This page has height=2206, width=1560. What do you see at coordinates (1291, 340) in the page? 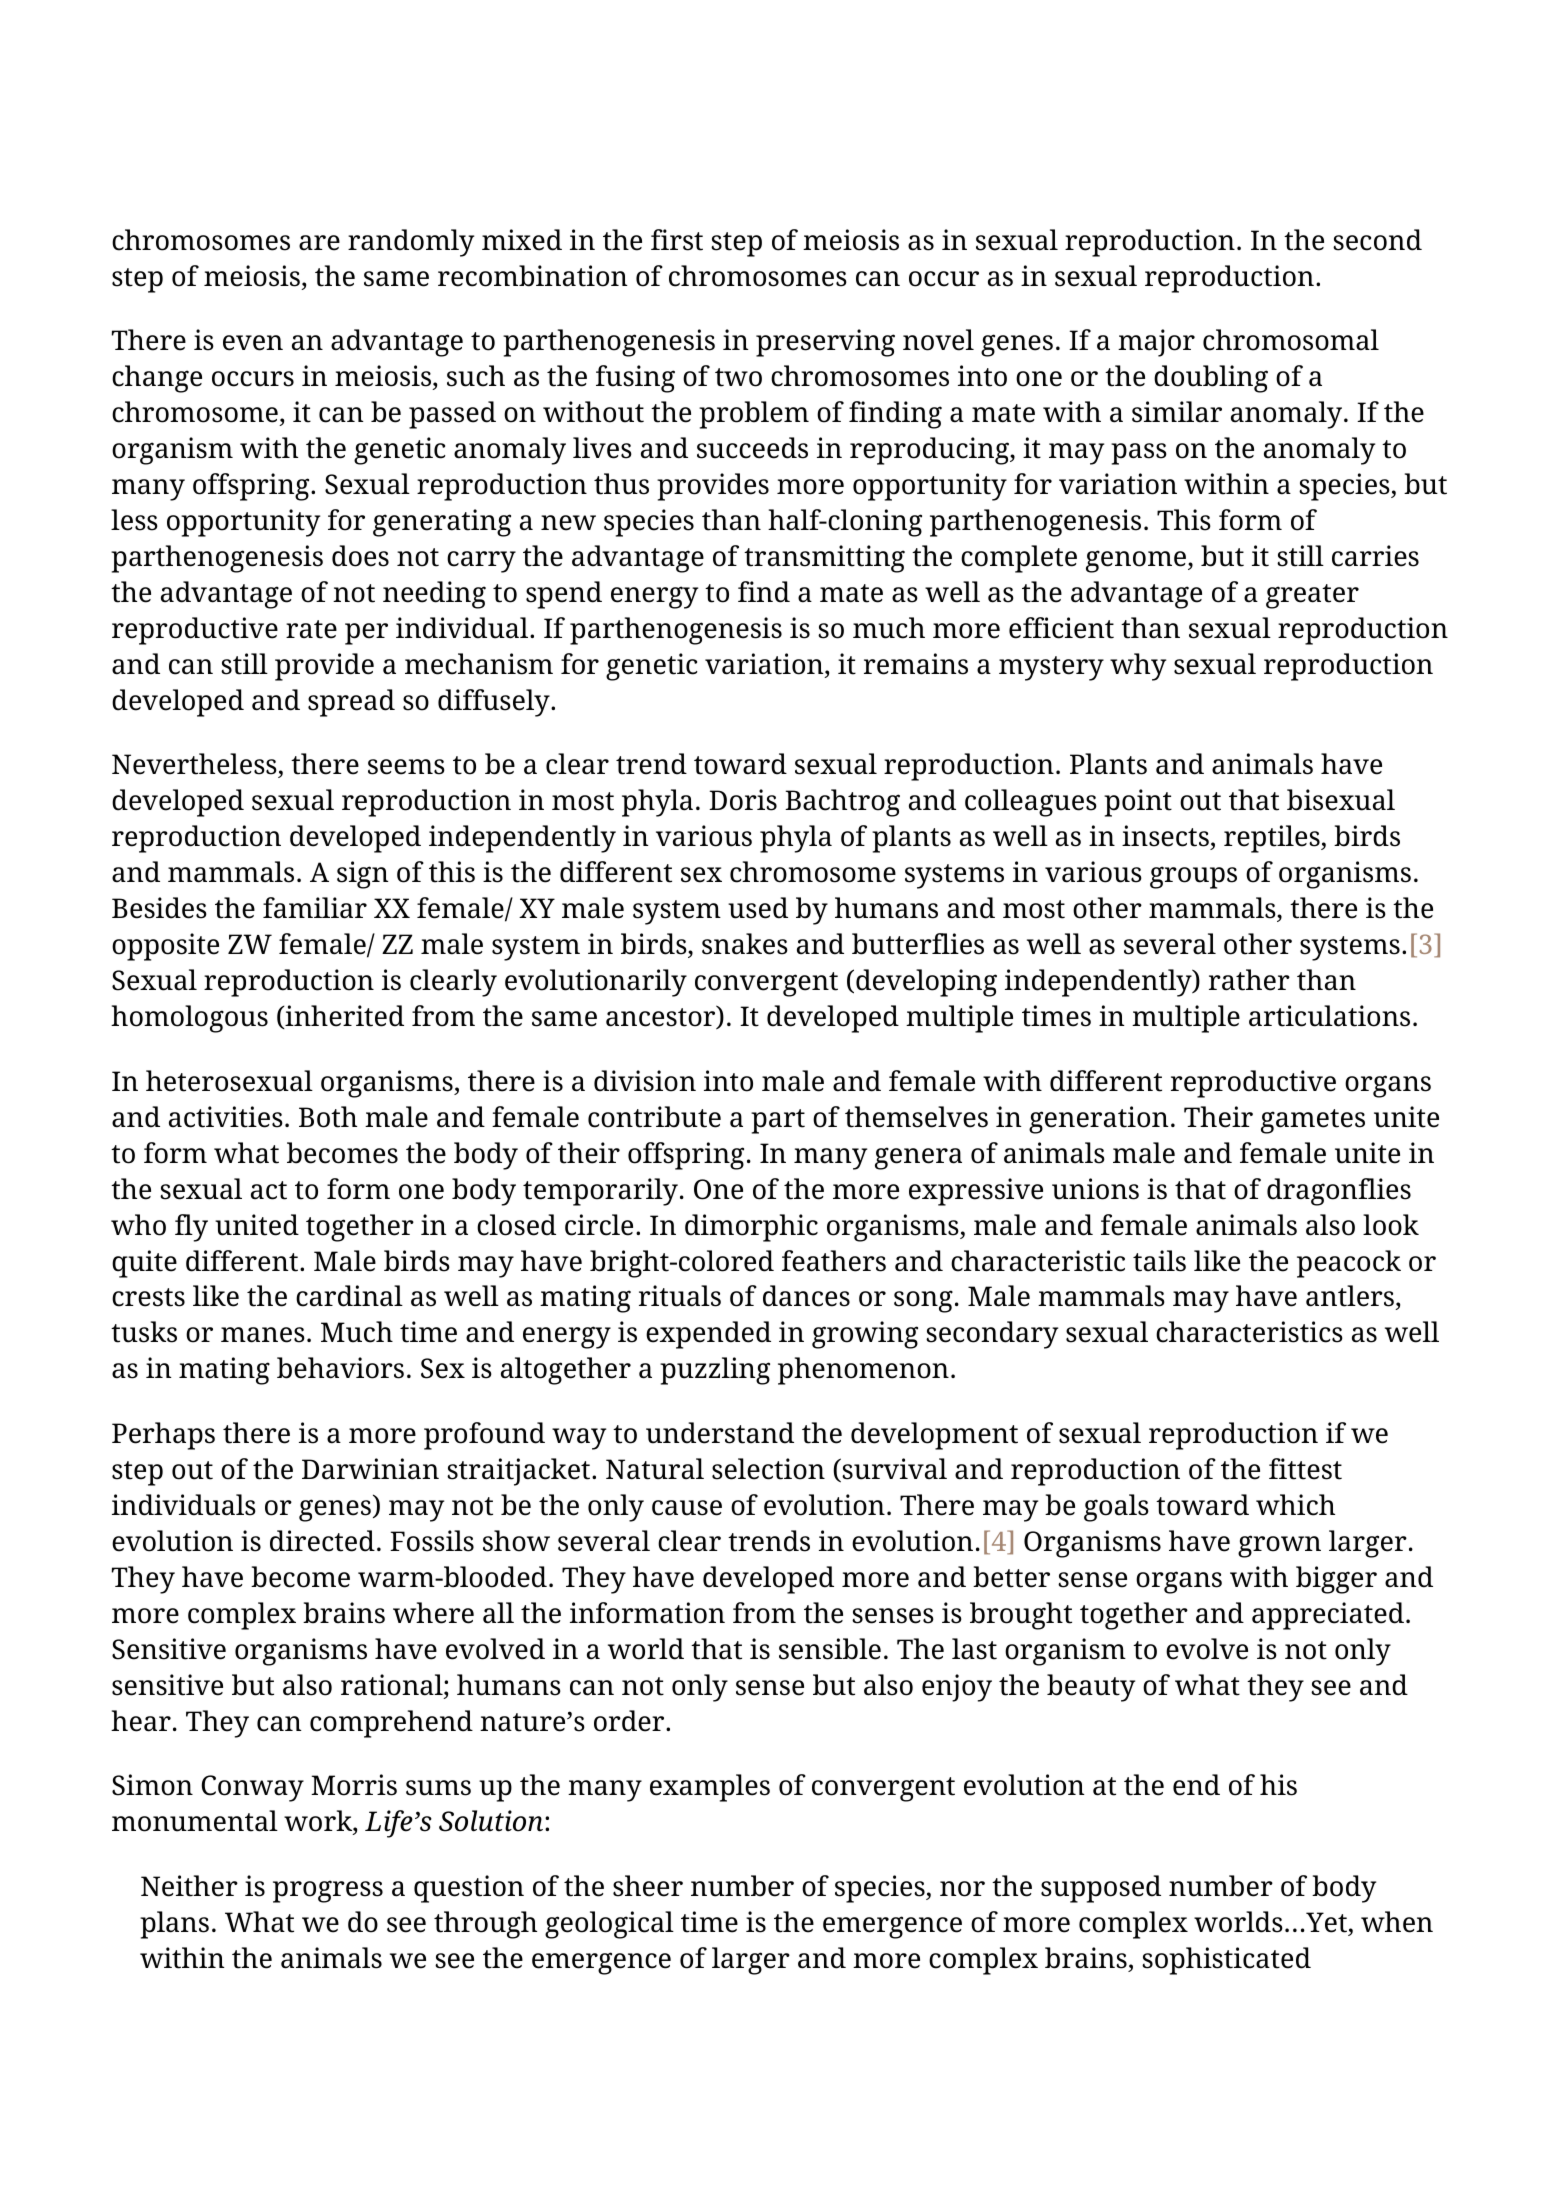
I see `chromosomal` at bounding box center [1291, 340].
